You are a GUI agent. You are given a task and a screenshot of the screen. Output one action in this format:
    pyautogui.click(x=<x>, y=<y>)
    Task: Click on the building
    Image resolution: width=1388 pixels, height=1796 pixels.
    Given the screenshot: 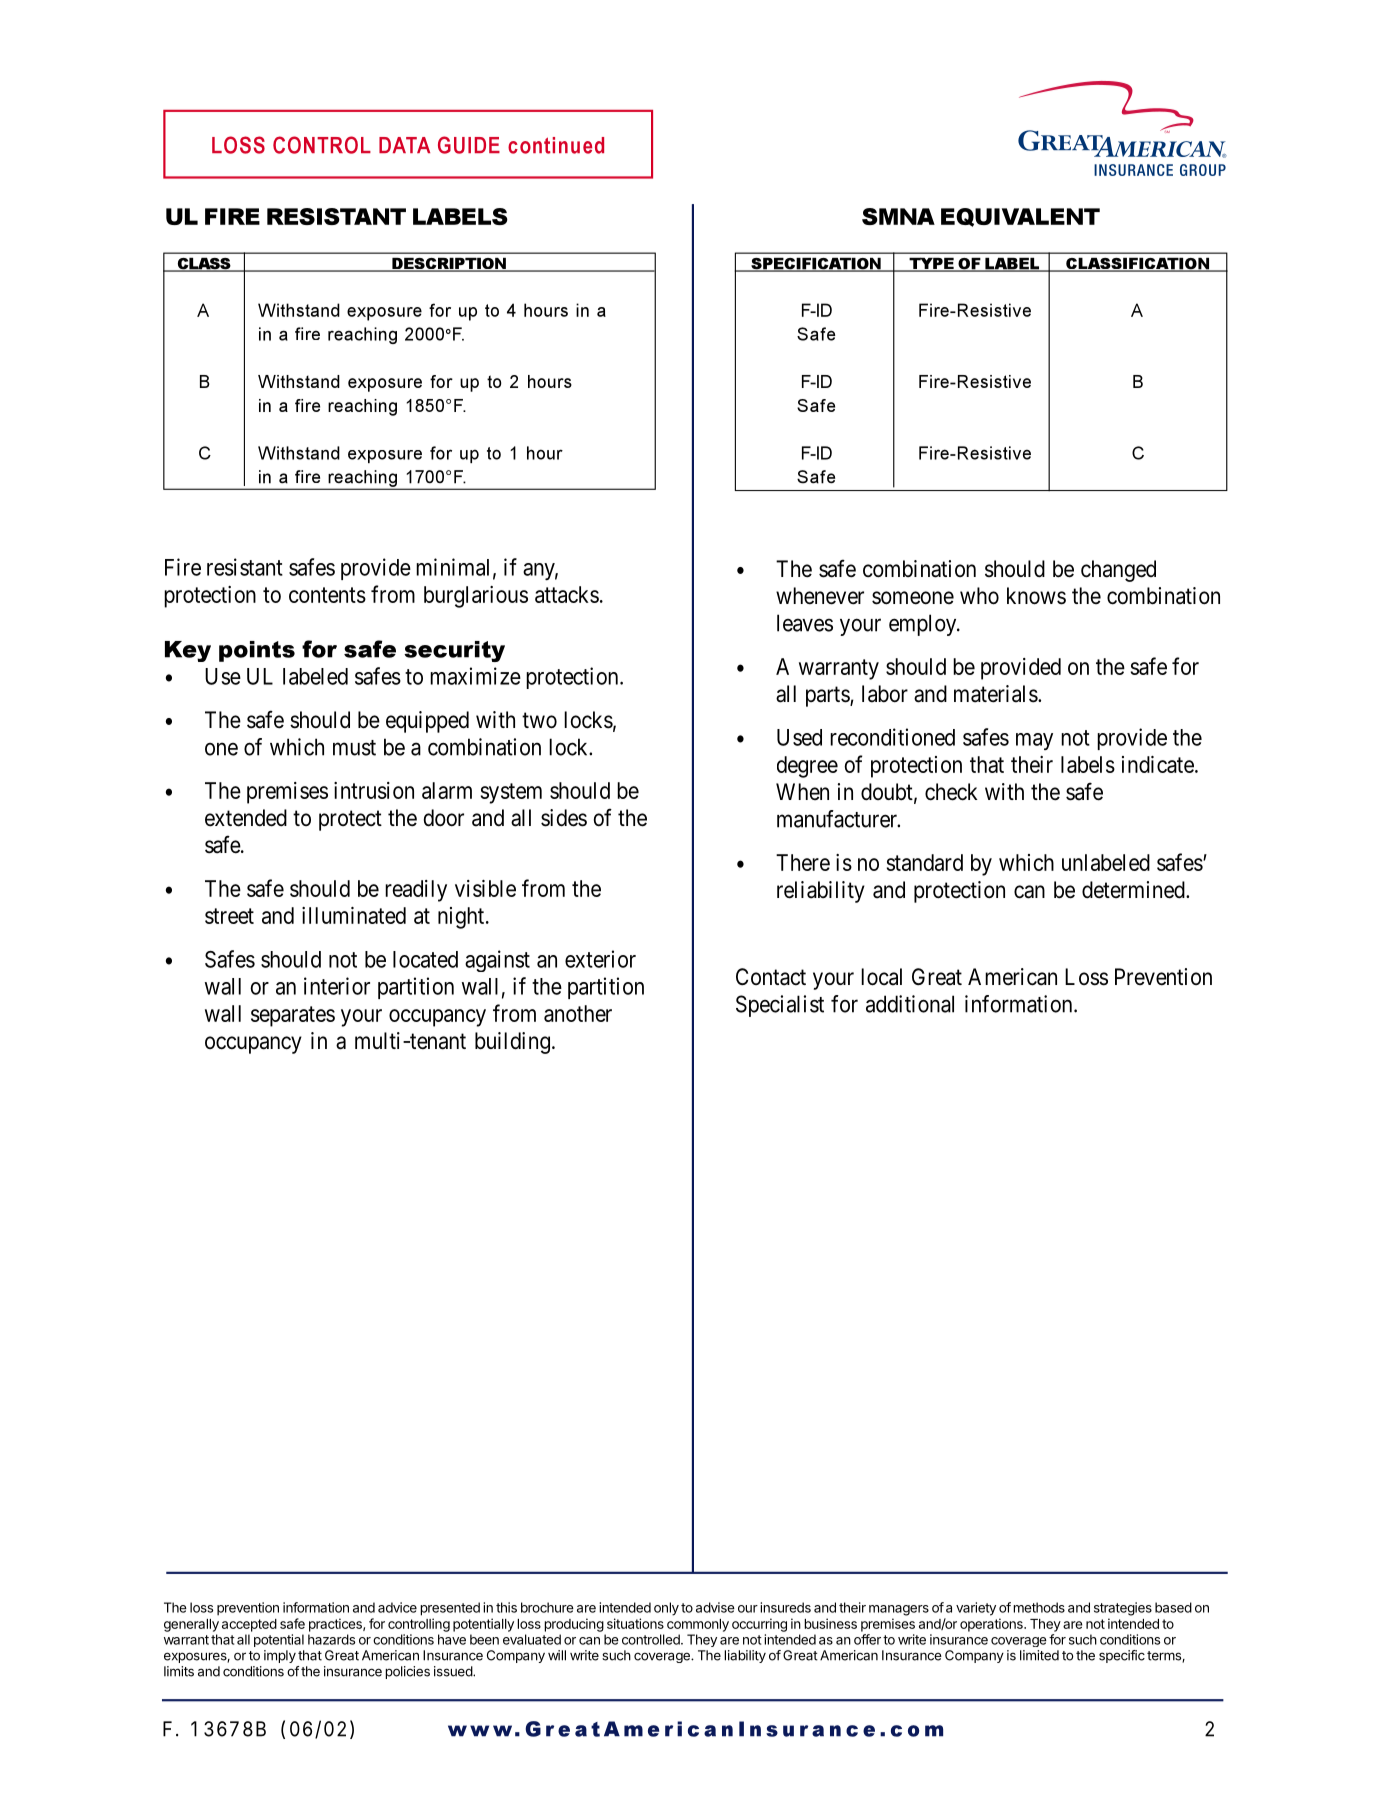 What is the action you would take?
    pyautogui.click(x=512, y=1043)
